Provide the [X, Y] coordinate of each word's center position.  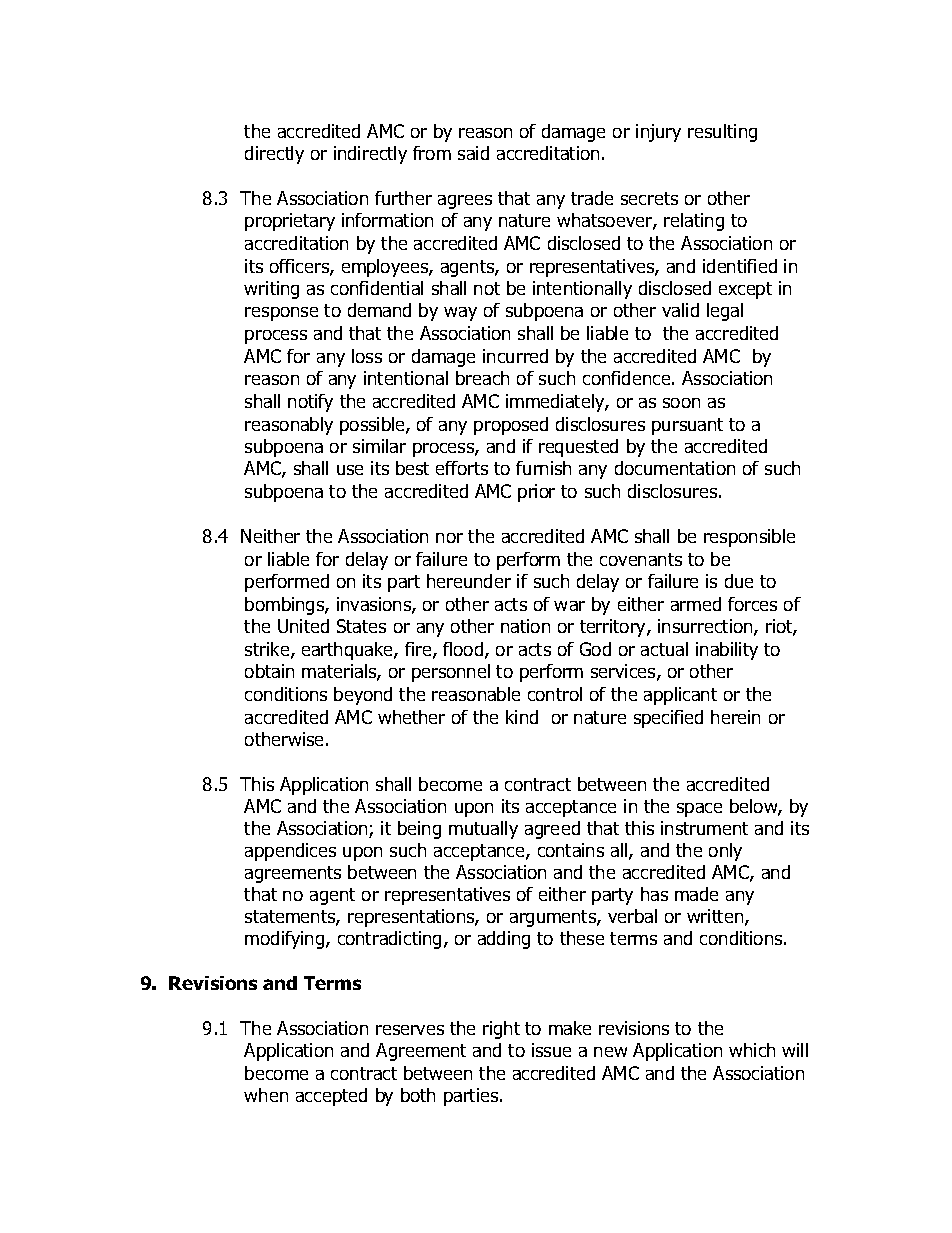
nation [525, 626]
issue [551, 1050]
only [725, 852]
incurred [515, 356]
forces [752, 604]
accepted [331, 1097]
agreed [552, 830]
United [303, 626]
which [752, 1050]
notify [310, 403]
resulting [722, 133]
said [473, 153]
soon [681, 403]
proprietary [290, 222]
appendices [290, 852]
